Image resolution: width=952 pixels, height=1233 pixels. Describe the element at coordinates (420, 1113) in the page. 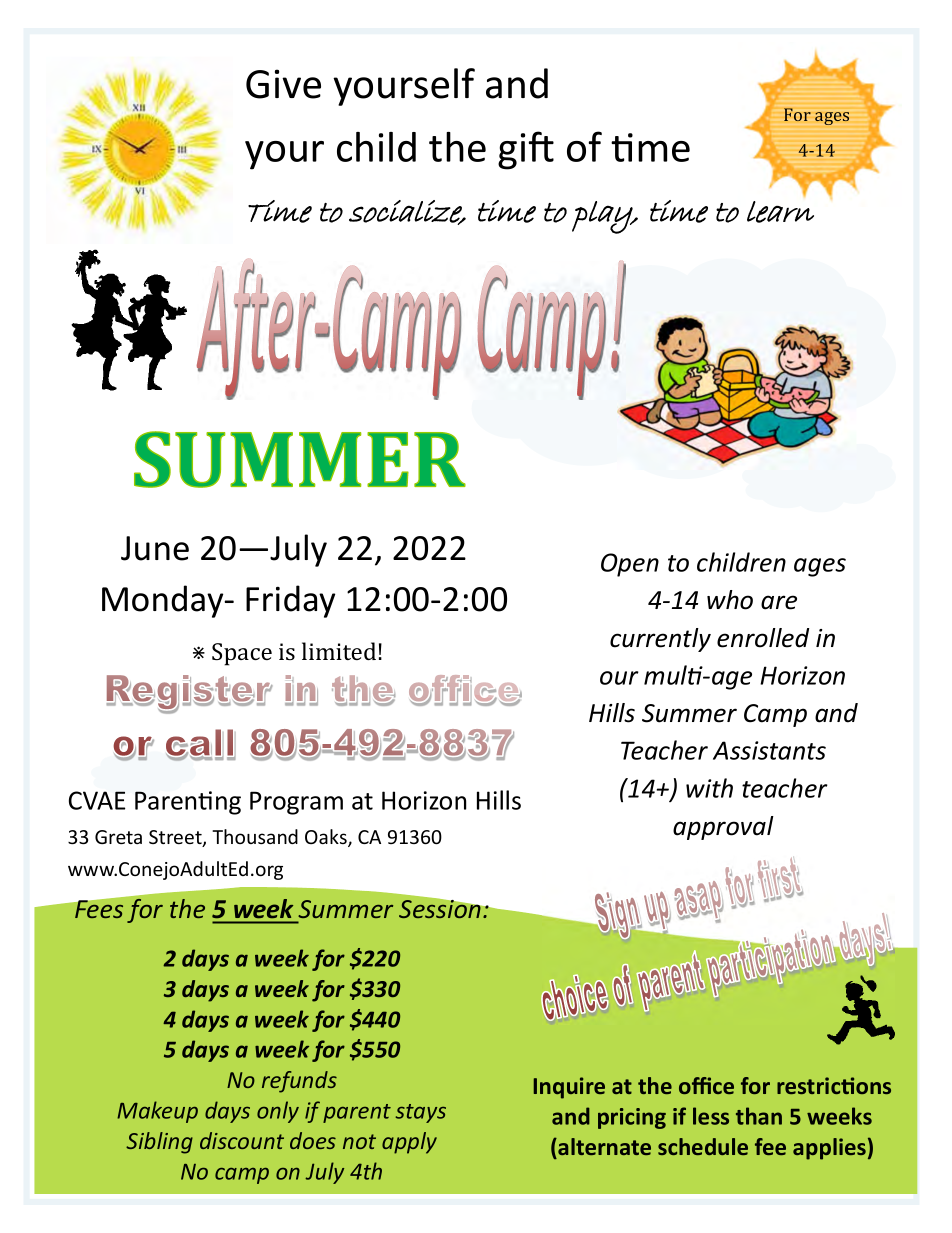

I see `stays` at that location.
